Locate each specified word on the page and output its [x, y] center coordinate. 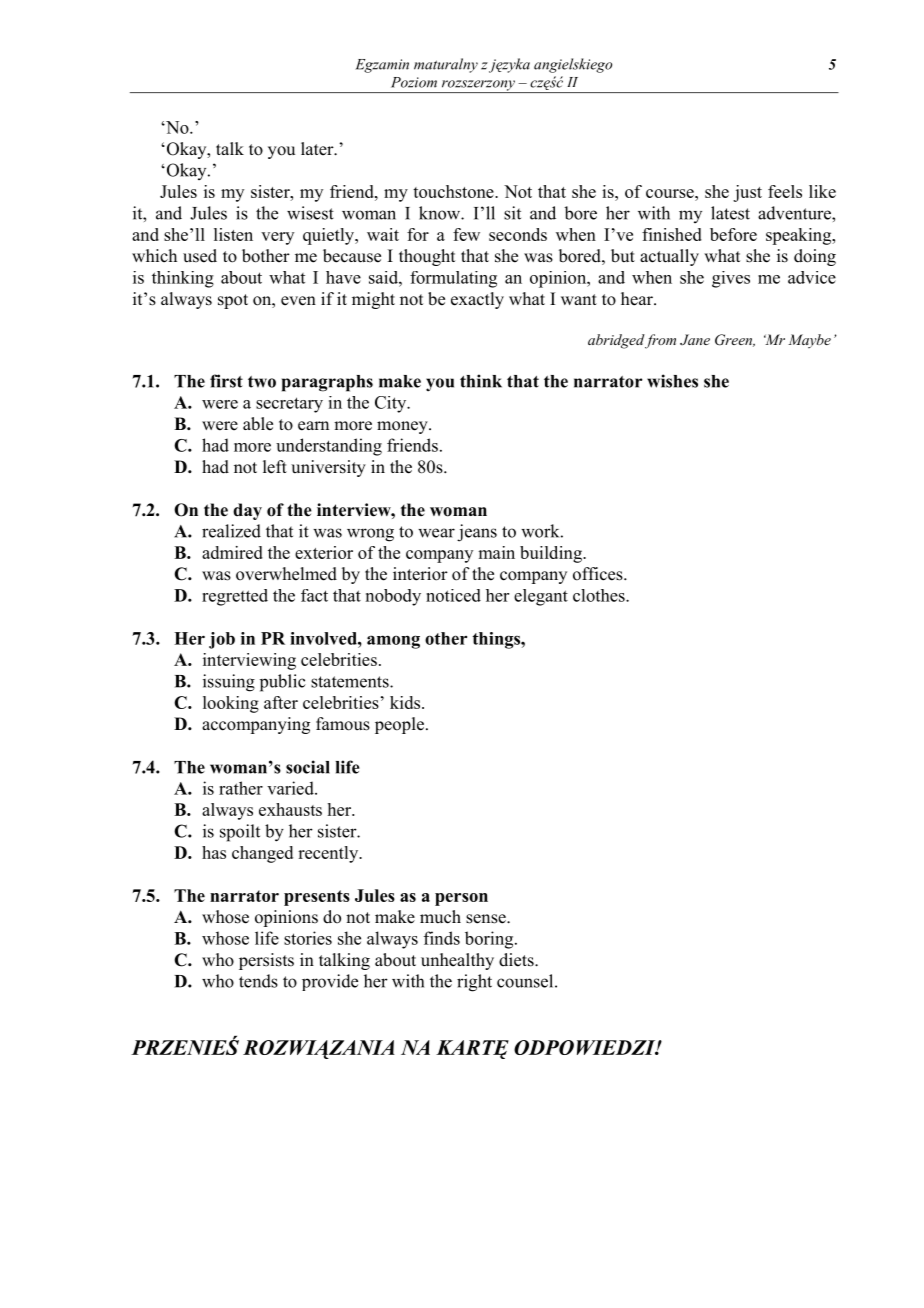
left [275, 467]
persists [266, 961]
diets [517, 960]
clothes [600, 595]
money [403, 427]
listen [233, 234]
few [466, 234]
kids [406, 702]
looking [231, 704]
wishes [672, 381]
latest [730, 213]
